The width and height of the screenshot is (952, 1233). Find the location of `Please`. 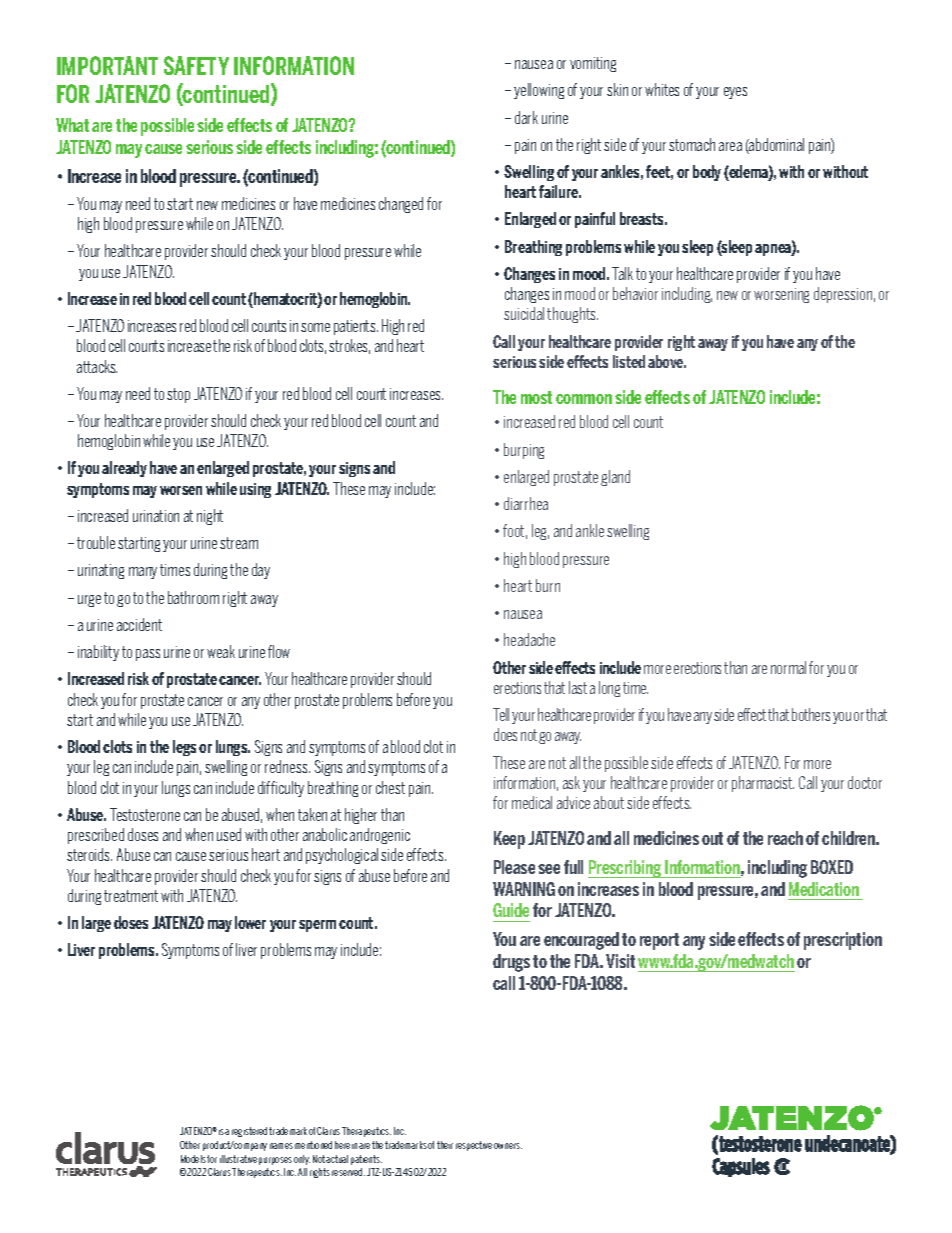

Please is located at coordinates (514, 867).
